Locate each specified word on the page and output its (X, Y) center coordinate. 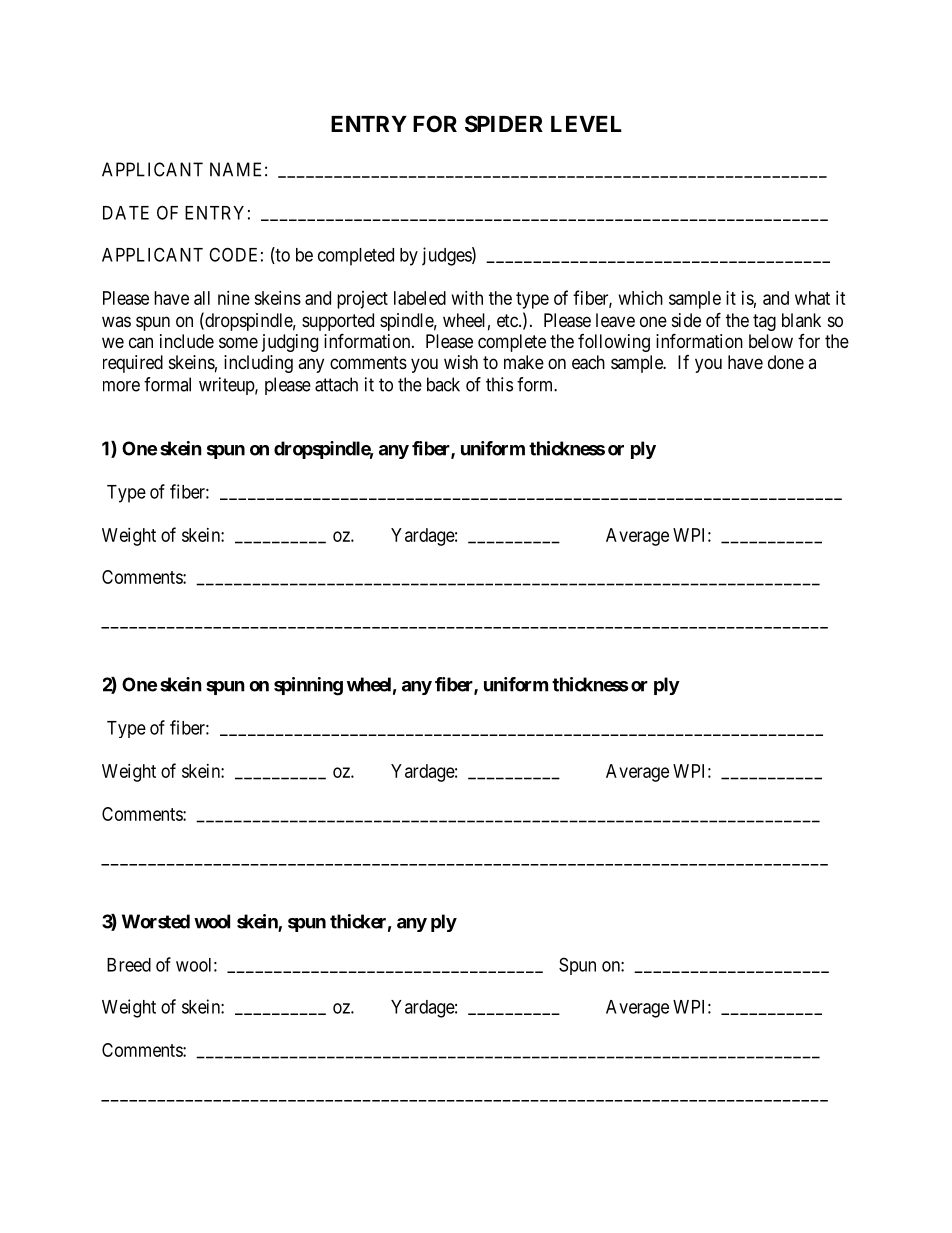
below (771, 341)
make (524, 362)
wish (461, 362)
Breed (129, 965)
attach (336, 384)
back (443, 384)
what (812, 298)
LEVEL (586, 124)
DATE (126, 213)
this (499, 384)
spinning (308, 686)
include (187, 341)
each (588, 362)
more (121, 386)
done (786, 362)
